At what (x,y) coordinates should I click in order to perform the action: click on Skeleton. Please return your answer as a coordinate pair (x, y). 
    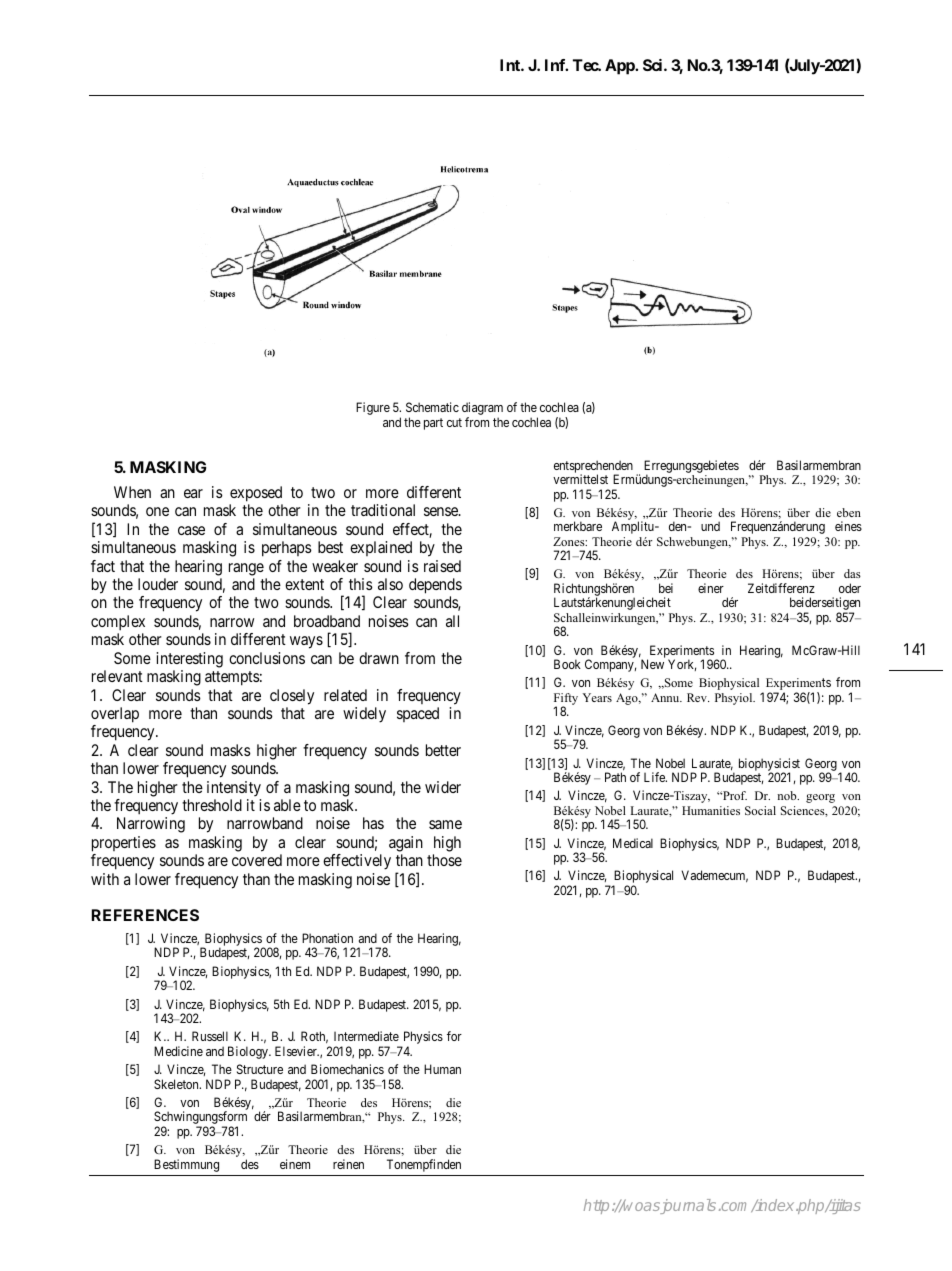
    Looking at the image, I should click on (177, 1084).
